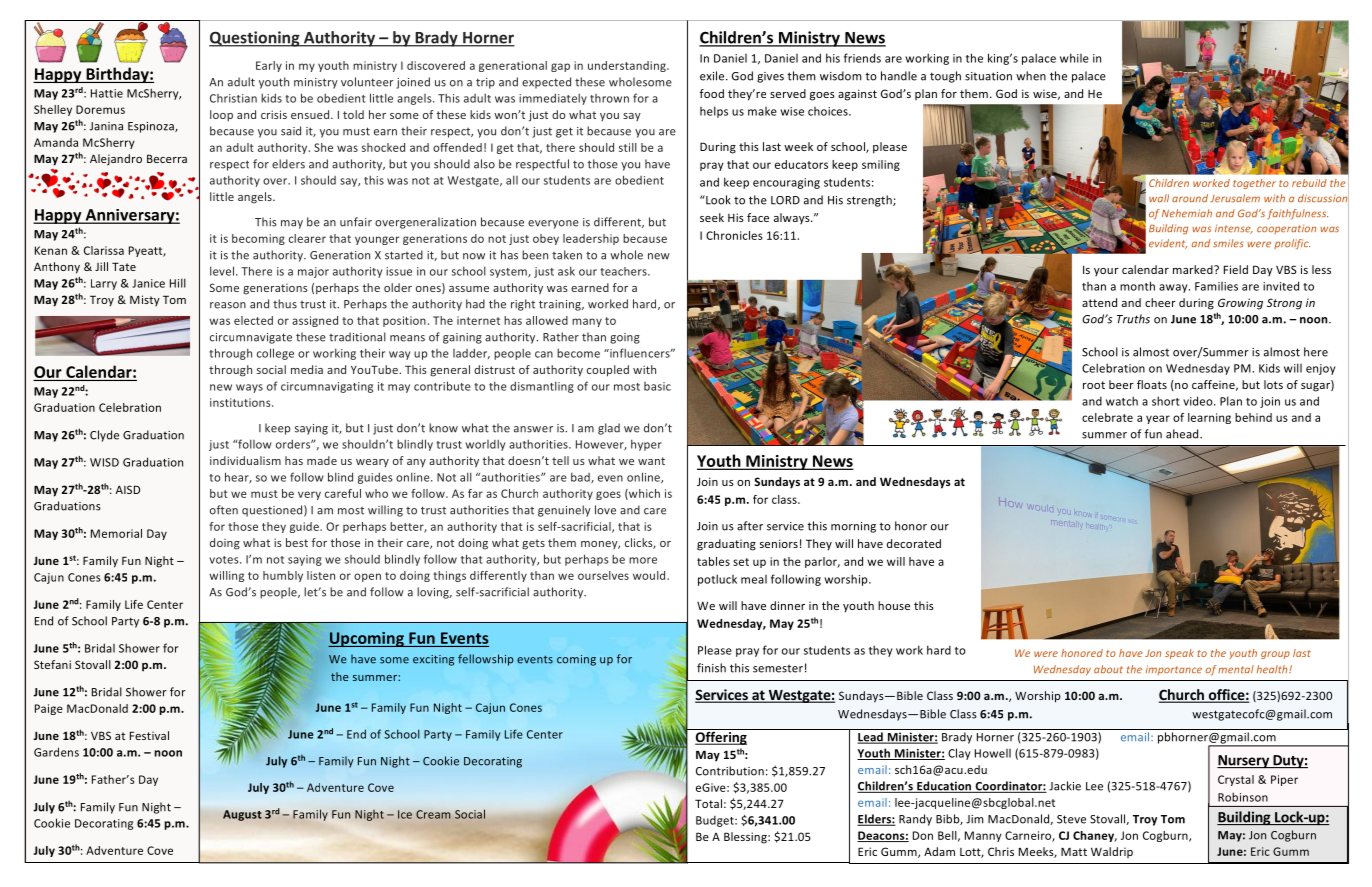 The width and height of the screenshot is (1372, 887). What do you see at coordinates (242, 815) in the screenshot?
I see `August` at bounding box center [242, 815].
